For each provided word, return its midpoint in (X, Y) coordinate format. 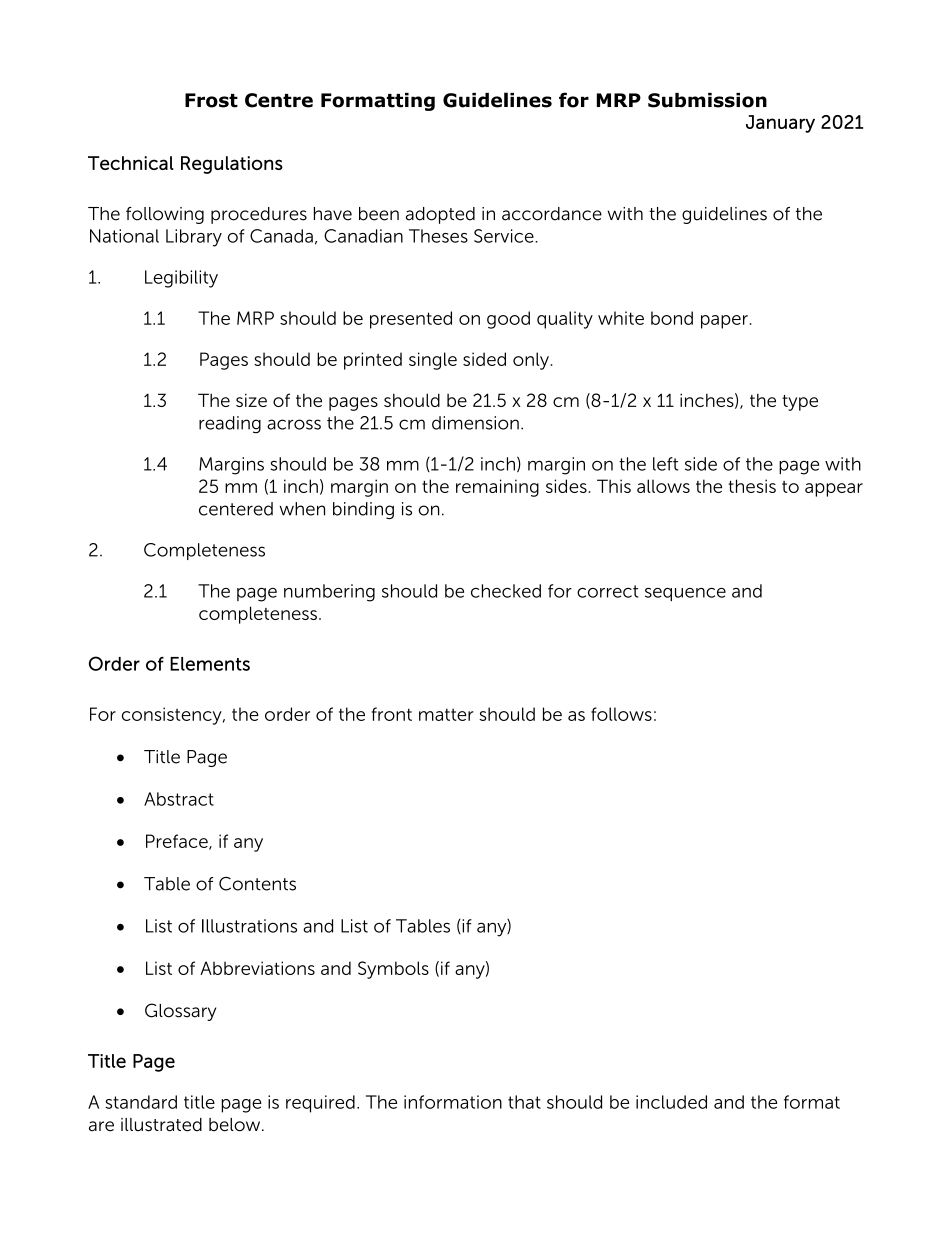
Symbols (393, 970)
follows (621, 714)
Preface (178, 842)
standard (141, 1102)
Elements (210, 664)
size (251, 400)
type (800, 403)
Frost (211, 100)
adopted (440, 215)
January (780, 124)
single (433, 361)
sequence (685, 594)
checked (506, 591)
